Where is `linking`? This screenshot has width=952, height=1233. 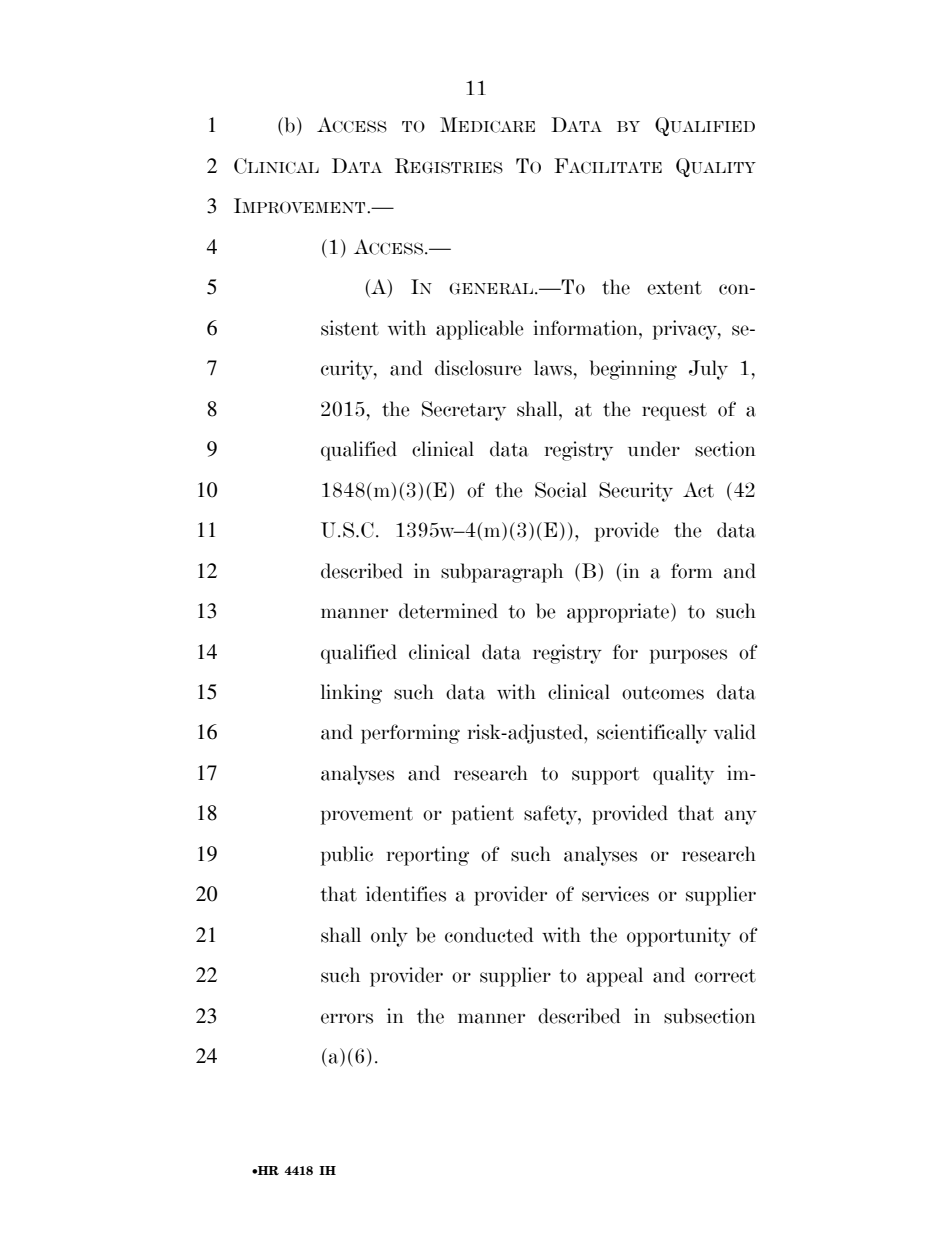
linking is located at coordinates (351, 694).
